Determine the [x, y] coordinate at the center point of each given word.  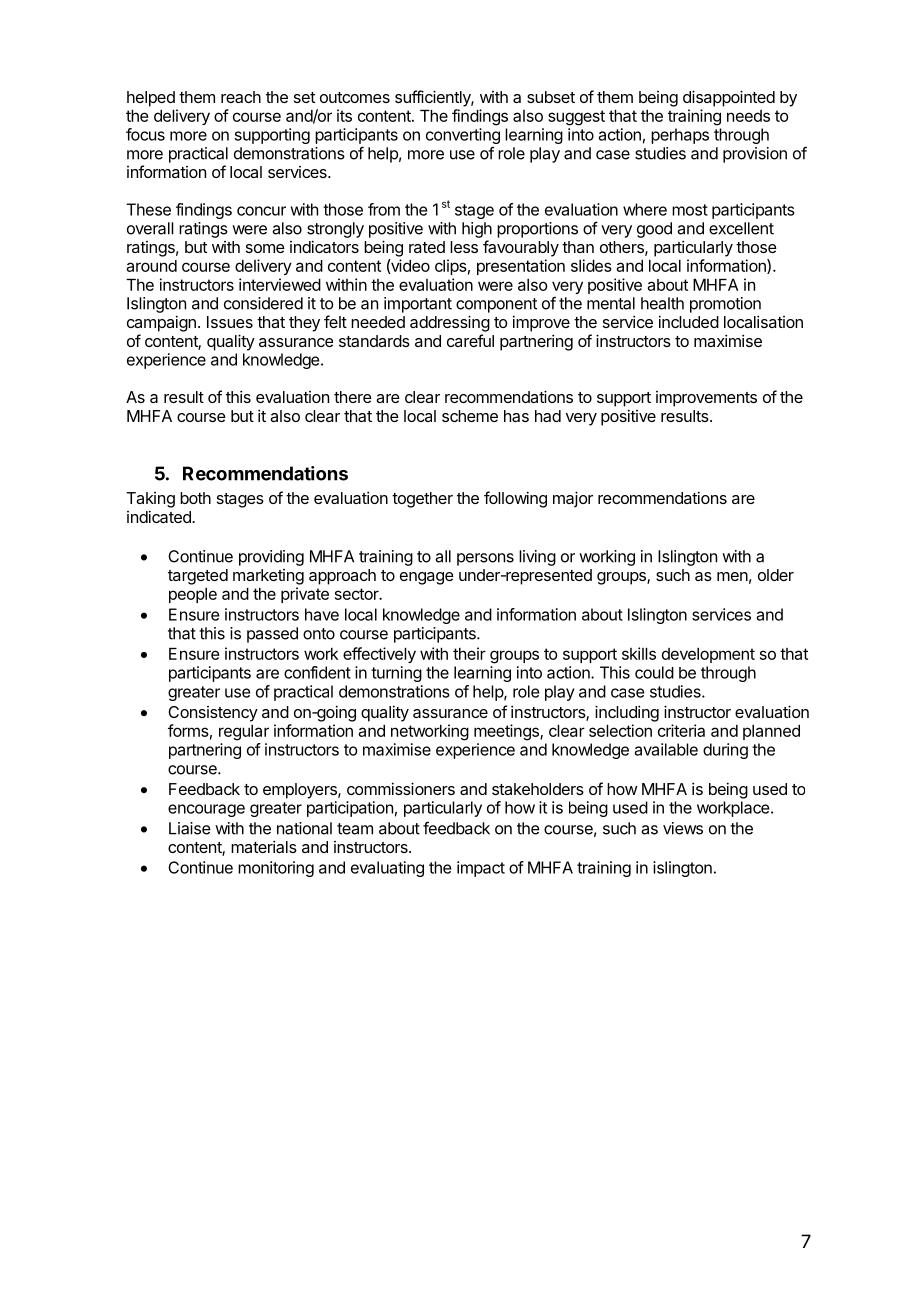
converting [463, 136]
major [573, 499]
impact [481, 869]
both [195, 498]
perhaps [680, 136]
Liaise [190, 828]
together [422, 500]
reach [241, 97]
